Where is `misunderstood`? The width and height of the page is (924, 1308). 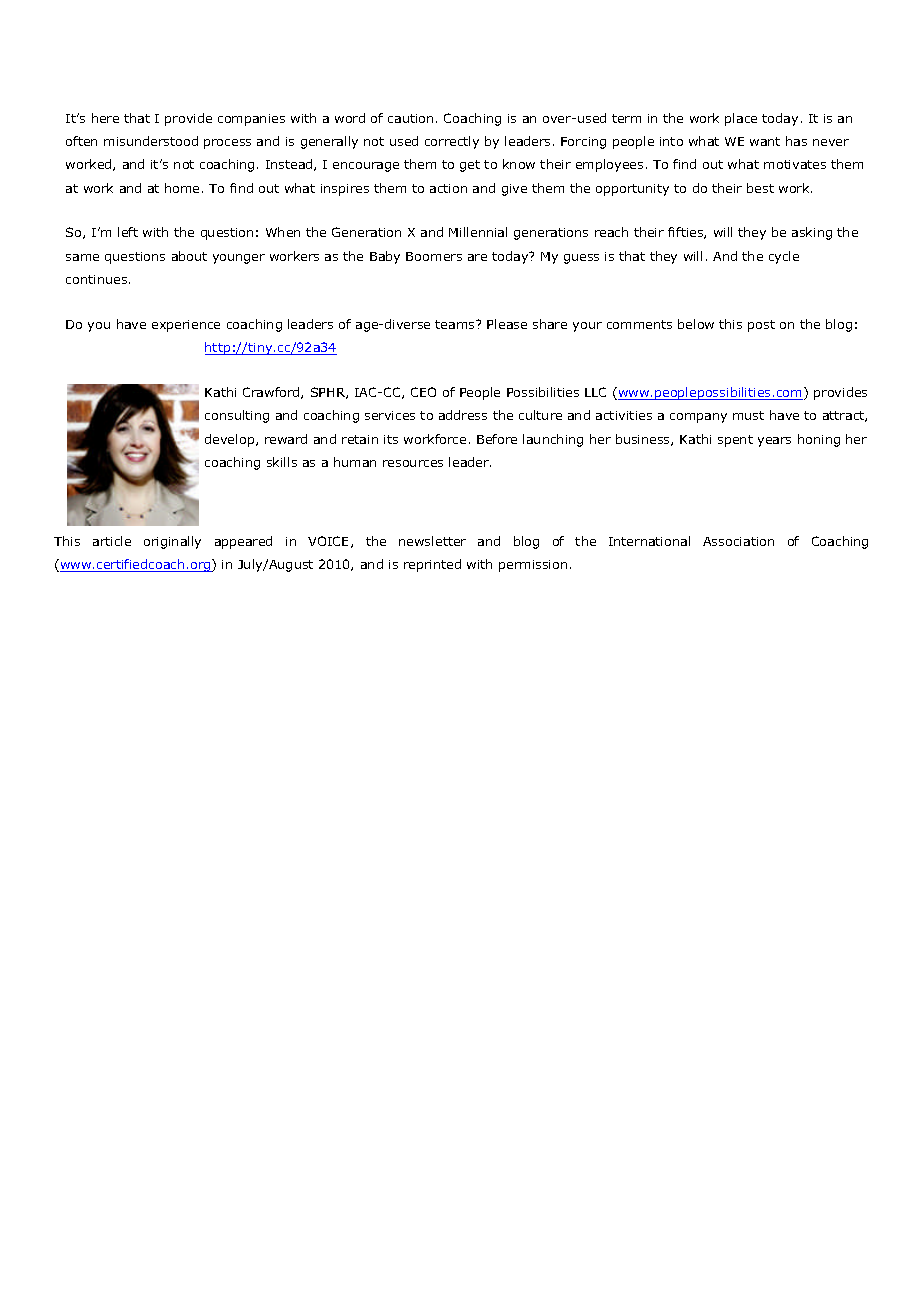 misunderstood is located at coordinates (151, 141).
